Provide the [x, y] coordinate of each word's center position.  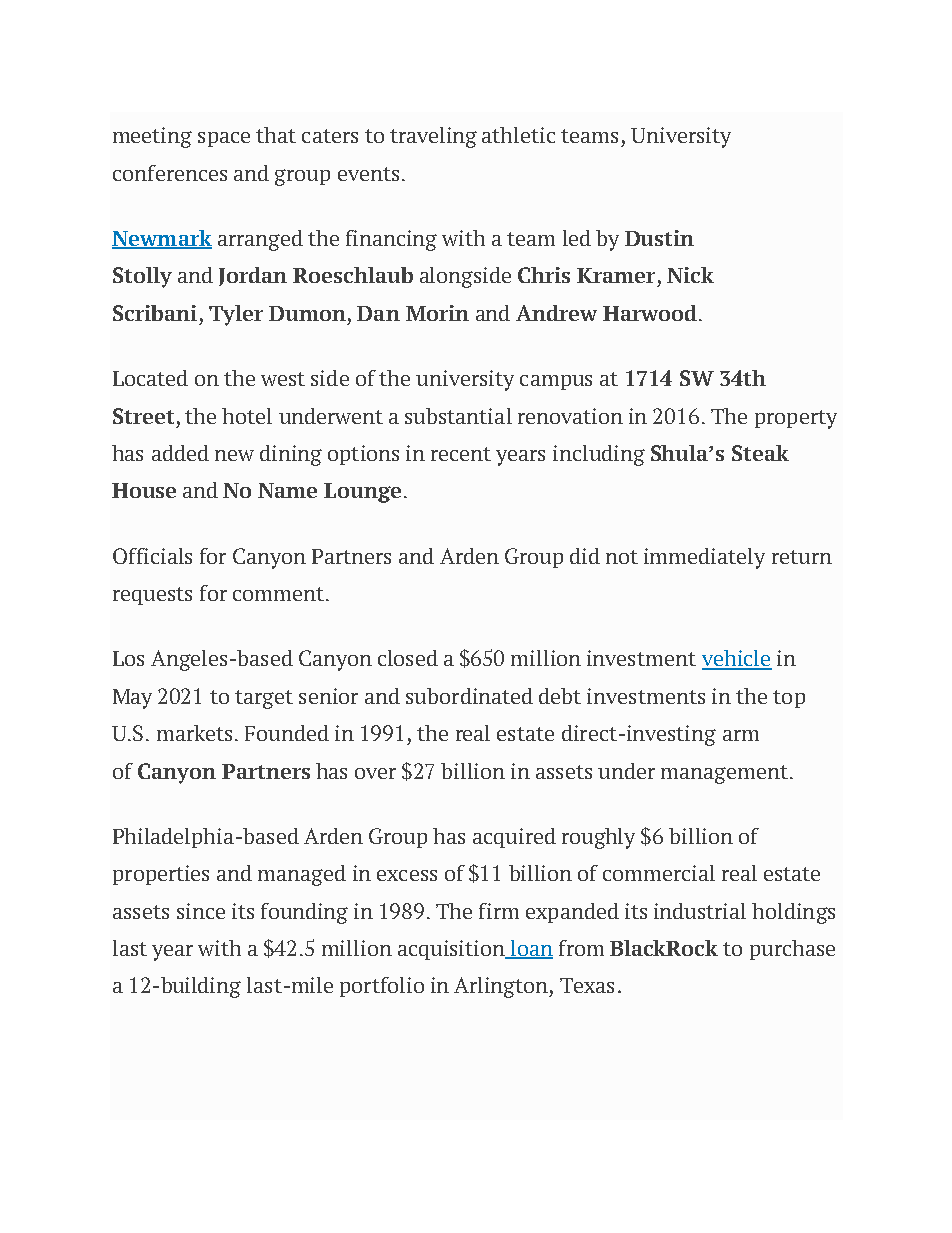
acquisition [452, 950]
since [201, 911]
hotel [247, 416]
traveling [433, 137]
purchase [792, 950]
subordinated [469, 696]
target [264, 699]
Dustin [659, 238]
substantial [458, 416]
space [224, 139]
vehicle [737, 659]
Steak [760, 453]
